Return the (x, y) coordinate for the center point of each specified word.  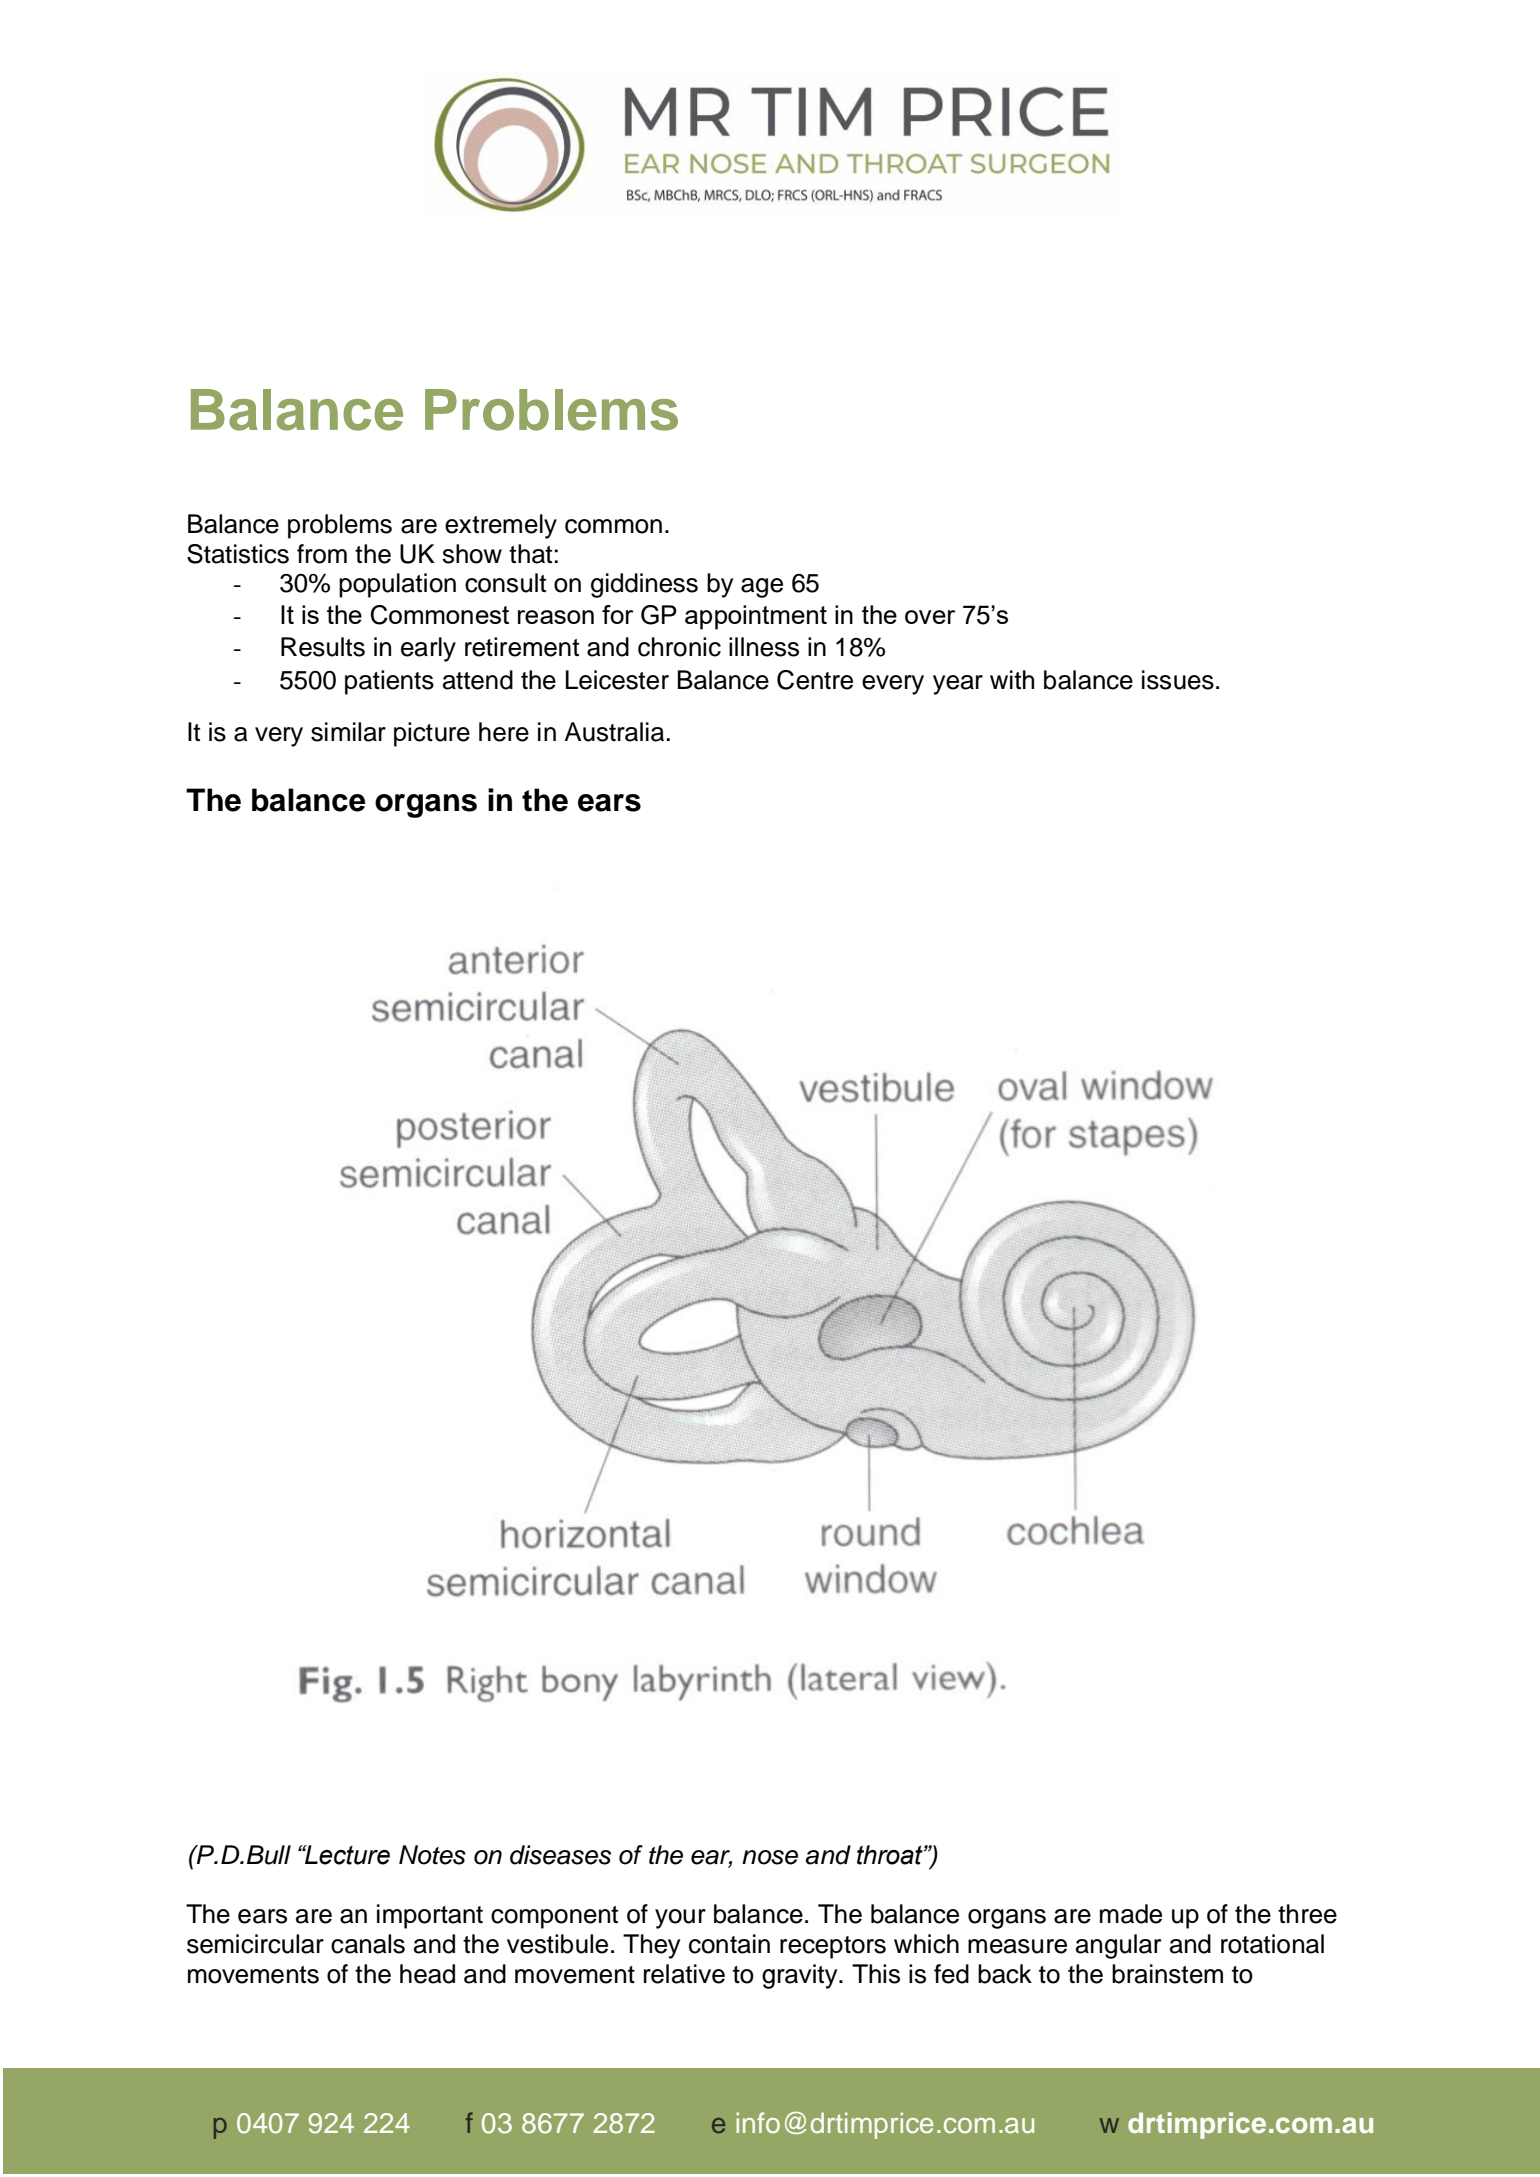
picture (432, 734)
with (1012, 679)
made (1131, 1914)
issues (1178, 680)
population (397, 585)
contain (729, 1944)
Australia (615, 732)
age (762, 588)
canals (368, 1944)
